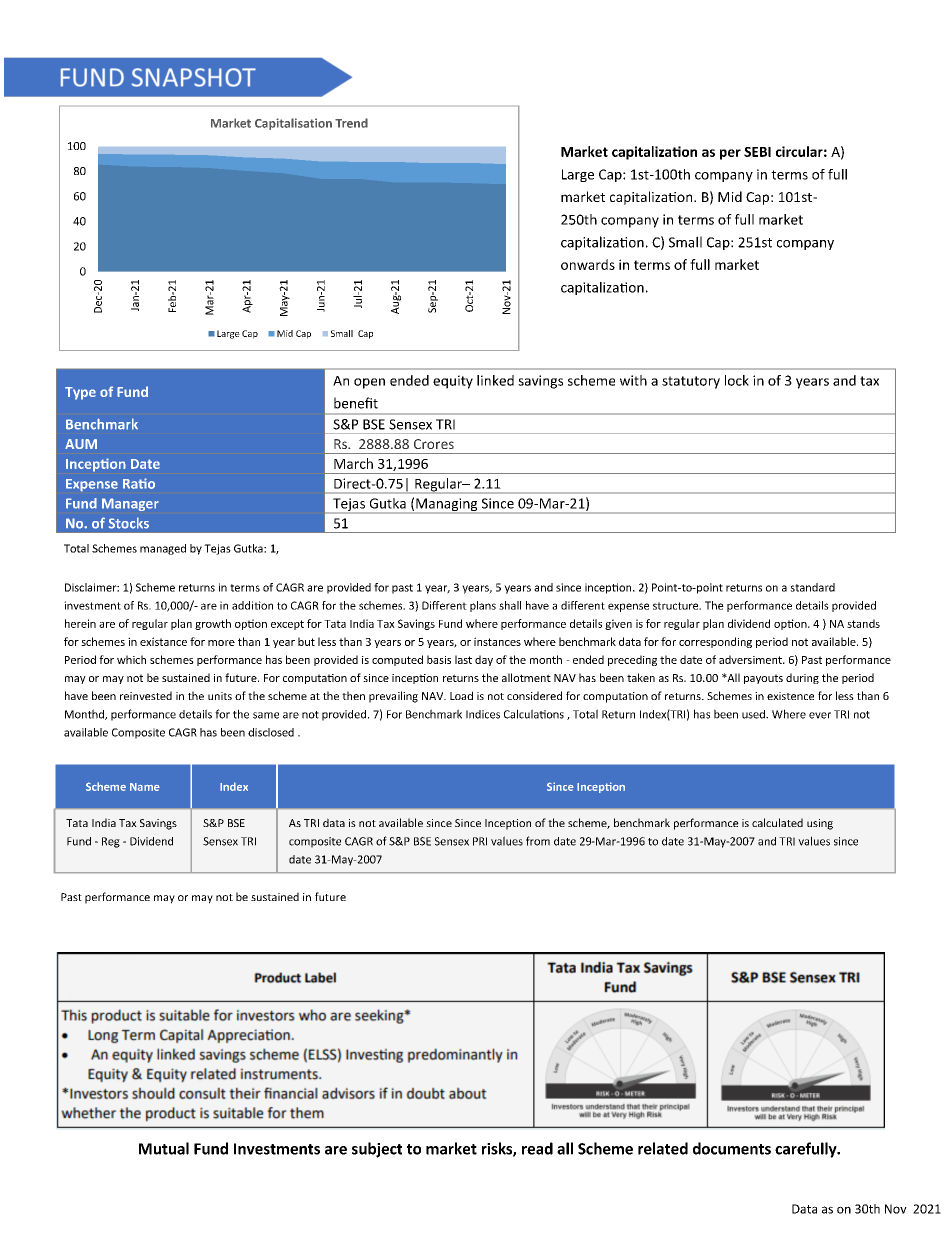 The height and width of the screenshot is (1233, 952). I want to click on corresponding, so click(715, 642).
